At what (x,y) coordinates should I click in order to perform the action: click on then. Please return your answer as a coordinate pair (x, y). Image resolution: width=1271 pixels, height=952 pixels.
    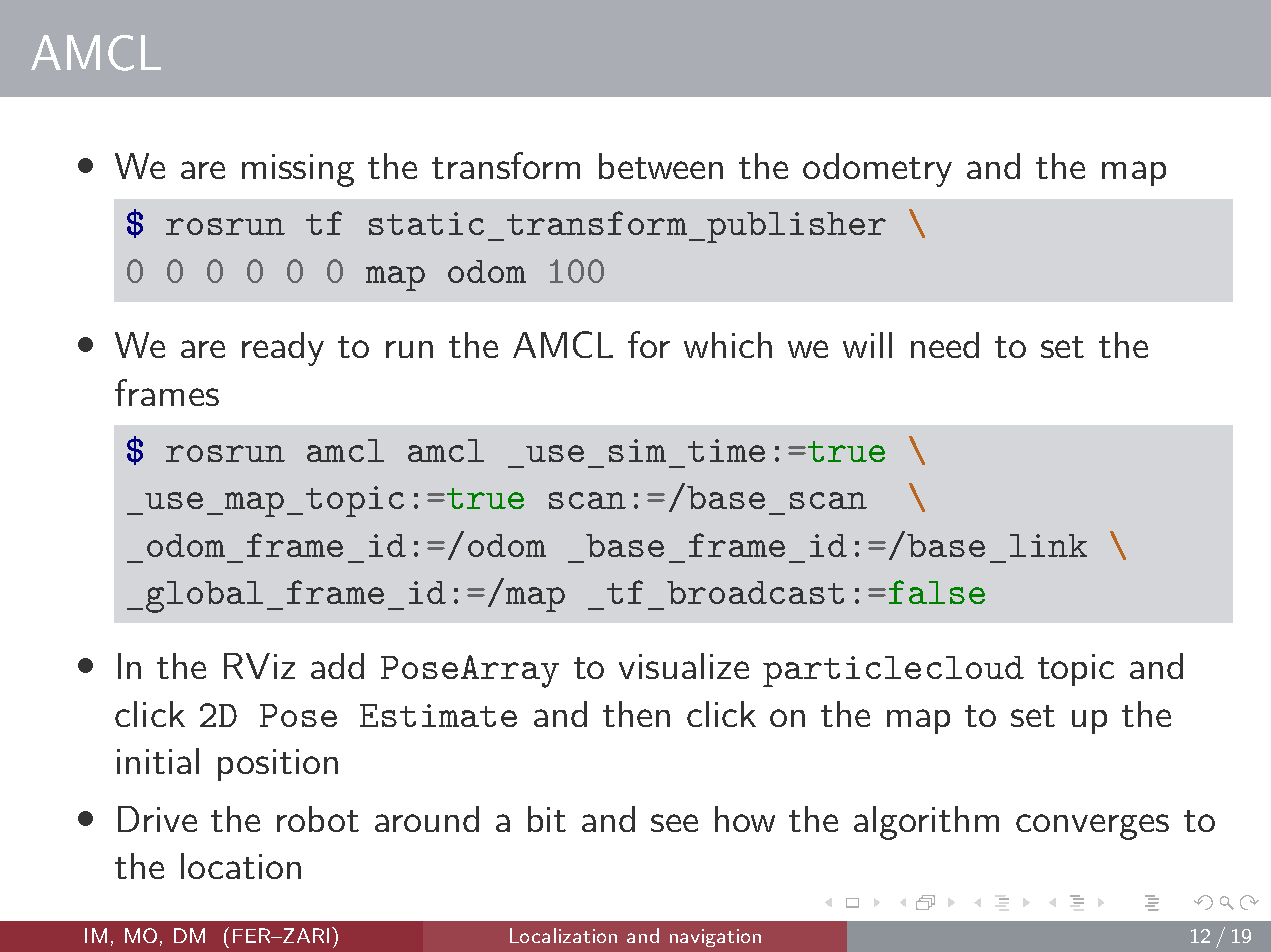
    Looking at the image, I should click on (636, 714).
